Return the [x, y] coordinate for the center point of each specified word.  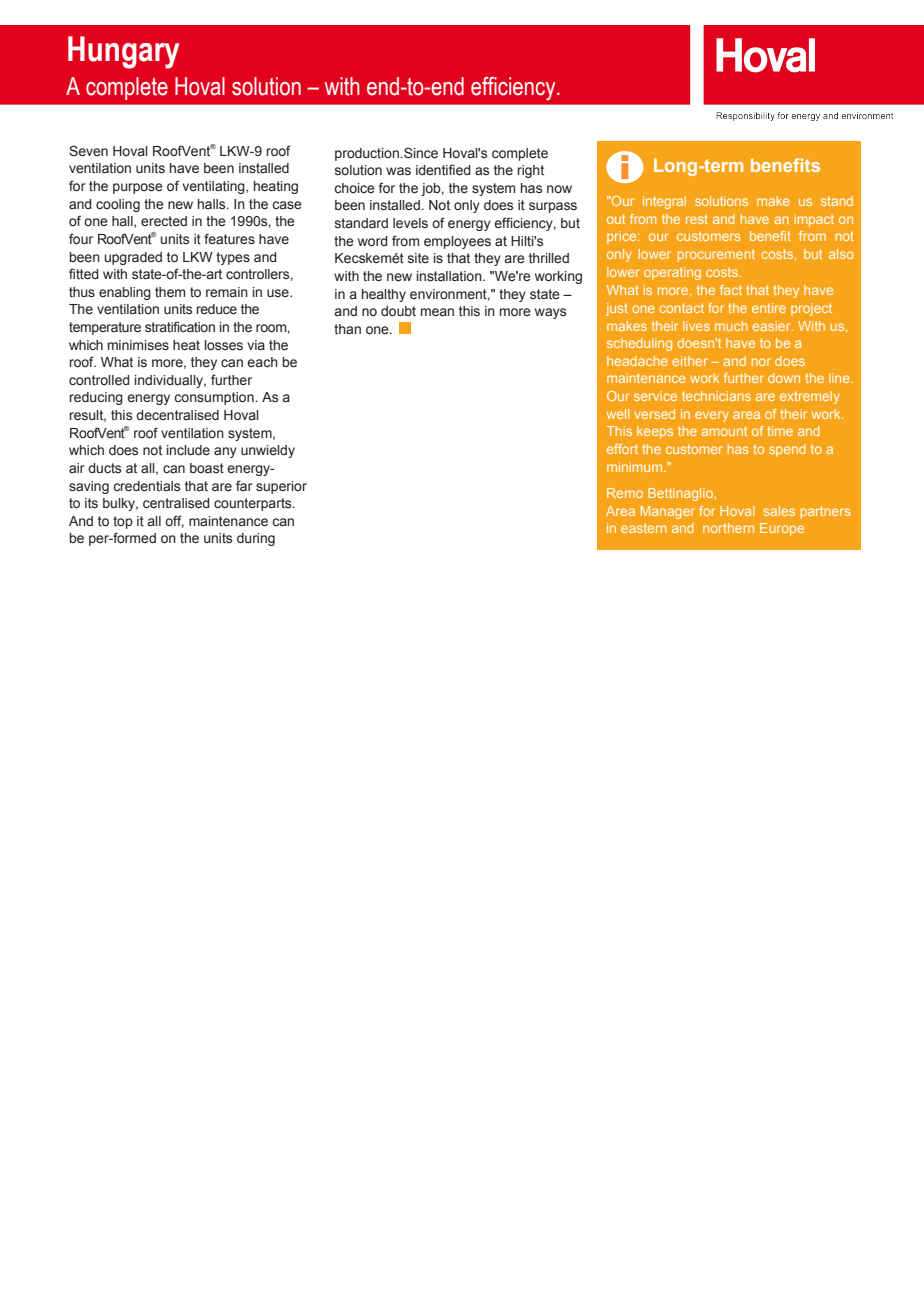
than [347, 329]
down [784, 378]
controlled [99, 380]
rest [697, 219]
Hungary [123, 52]
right [531, 171]
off [174, 521]
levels [410, 223]
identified [443, 170]
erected [164, 221]
